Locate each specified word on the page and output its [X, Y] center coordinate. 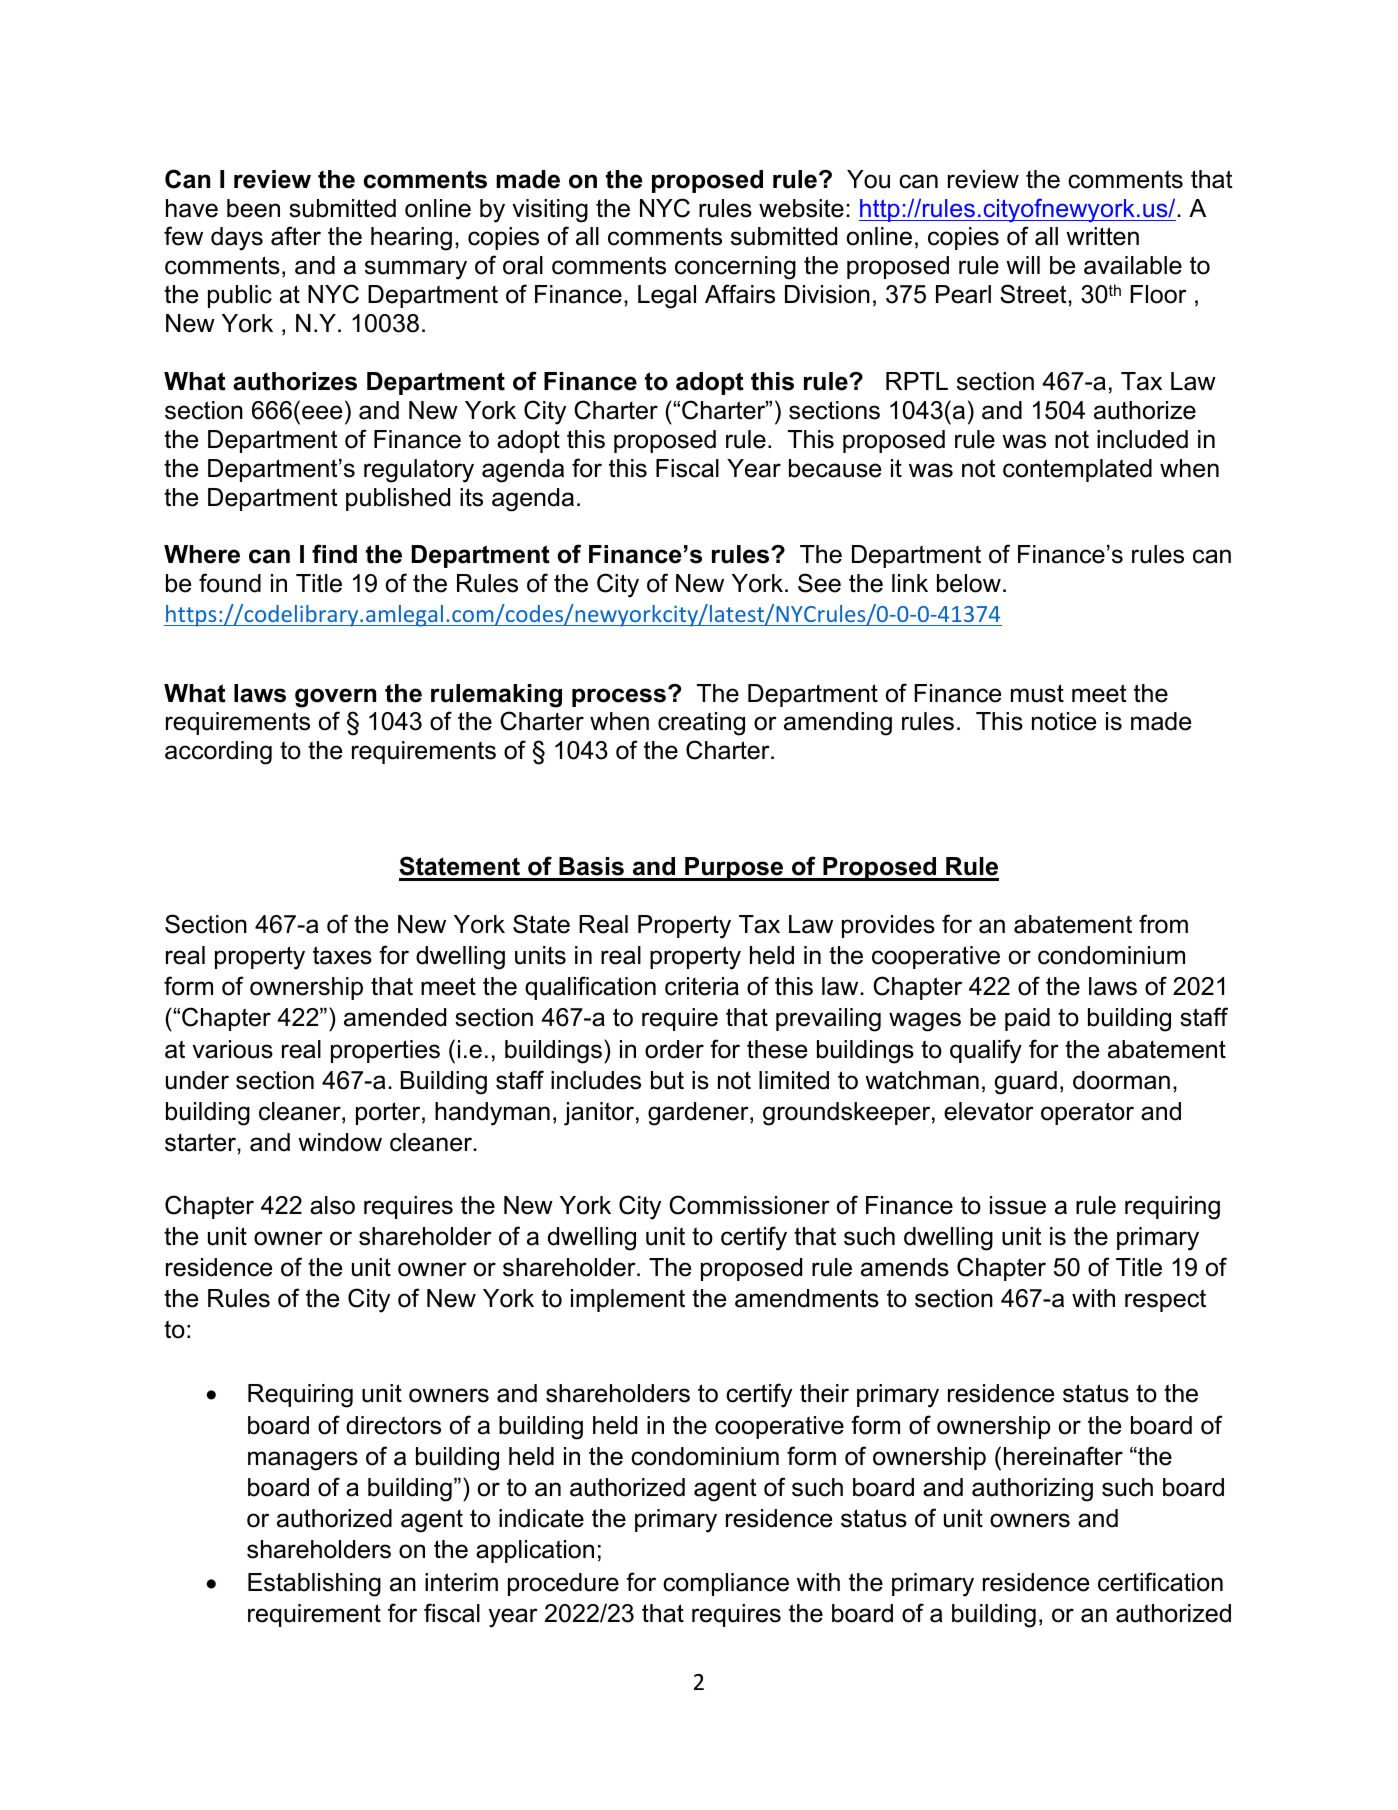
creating [701, 724]
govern [335, 698]
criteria [702, 986]
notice [1064, 721]
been [253, 208]
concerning [735, 268]
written [1102, 236]
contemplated [1077, 470]
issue [1018, 1205]
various [232, 1049]
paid [1027, 1019]
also [332, 1205]
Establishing [314, 1585]
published [398, 499]
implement [628, 1300]
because [835, 468]
